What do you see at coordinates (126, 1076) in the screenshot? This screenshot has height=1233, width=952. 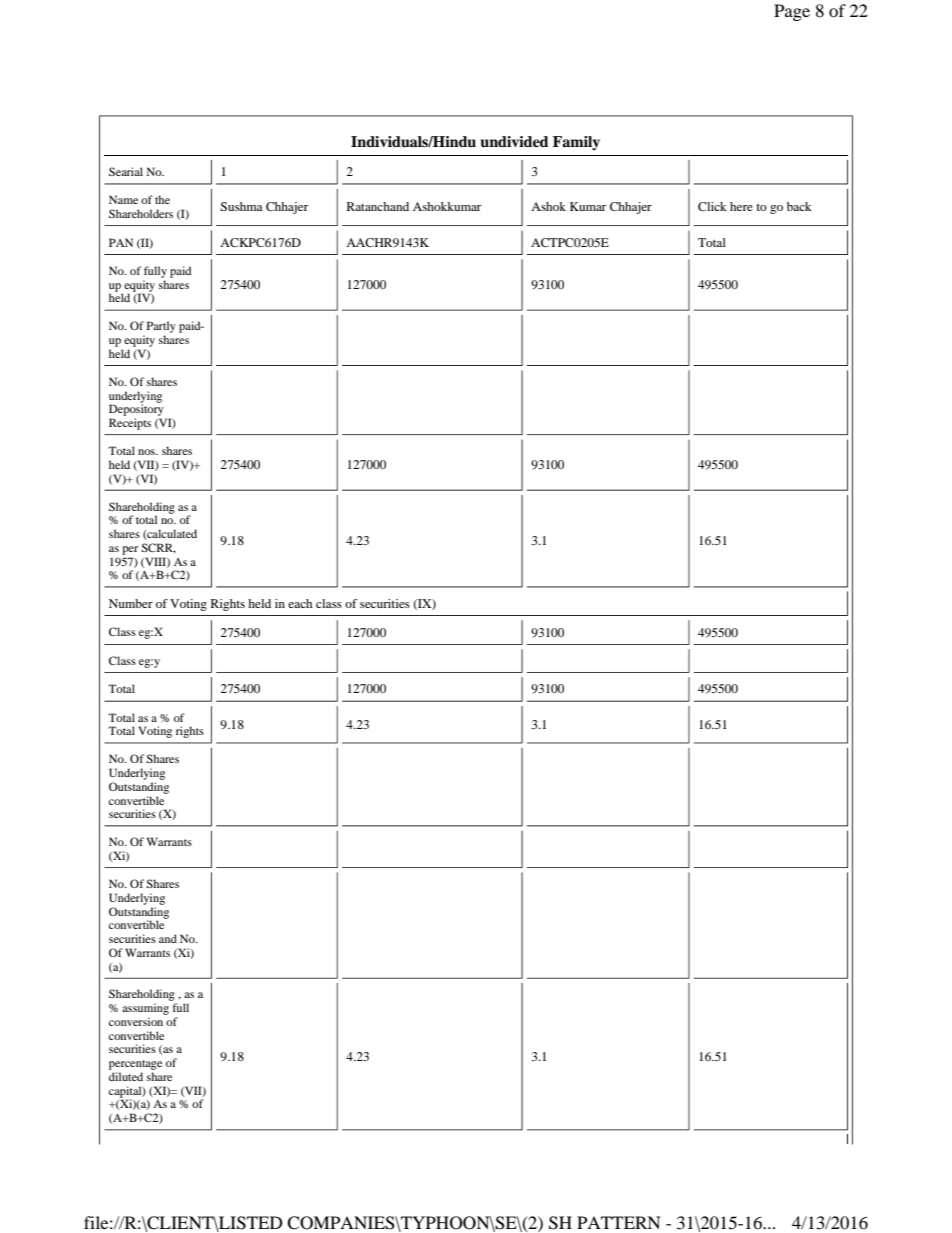 I see `diluted` at bounding box center [126, 1076].
